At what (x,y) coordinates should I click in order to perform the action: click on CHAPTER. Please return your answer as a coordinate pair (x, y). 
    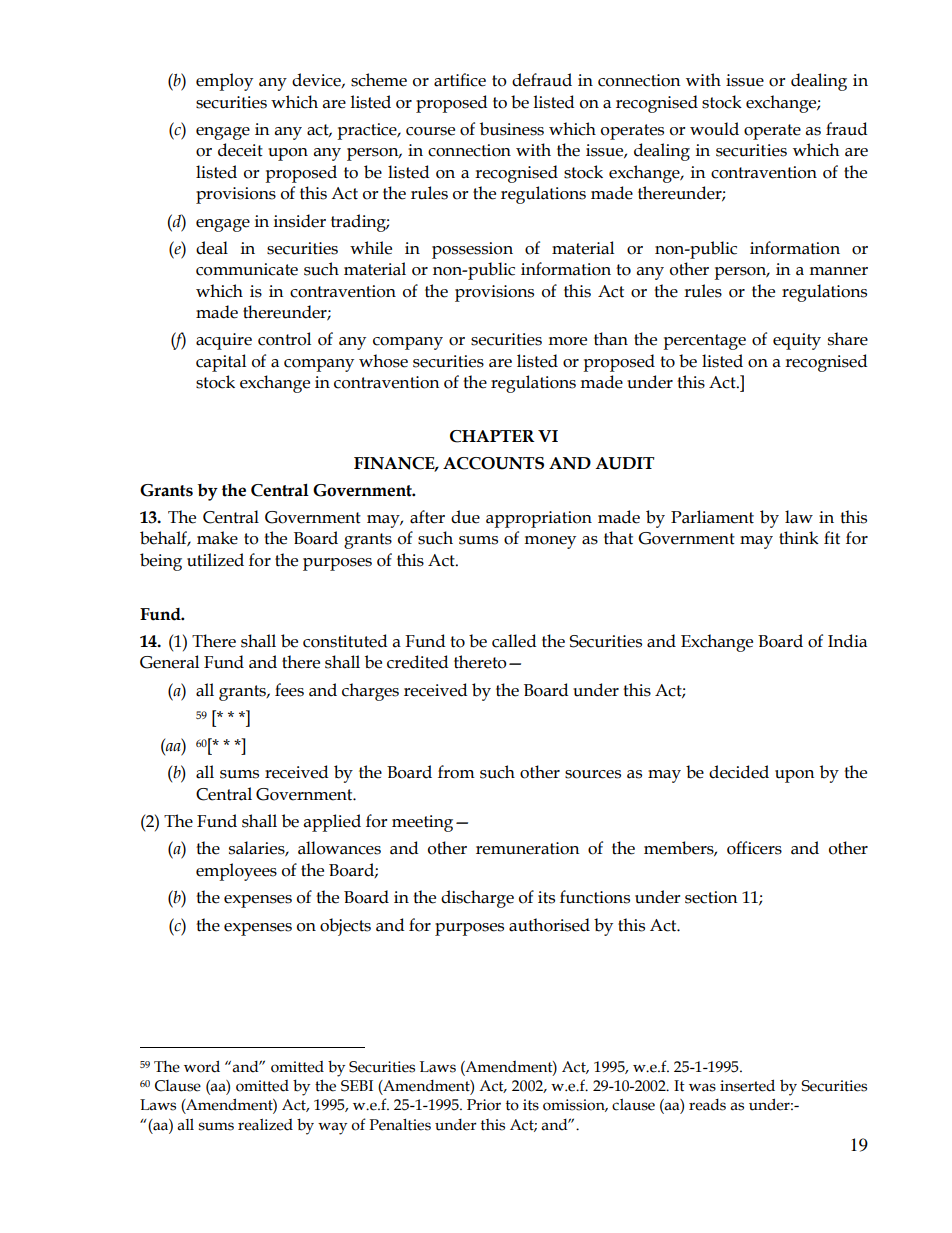
    Looking at the image, I should click on (492, 436).
